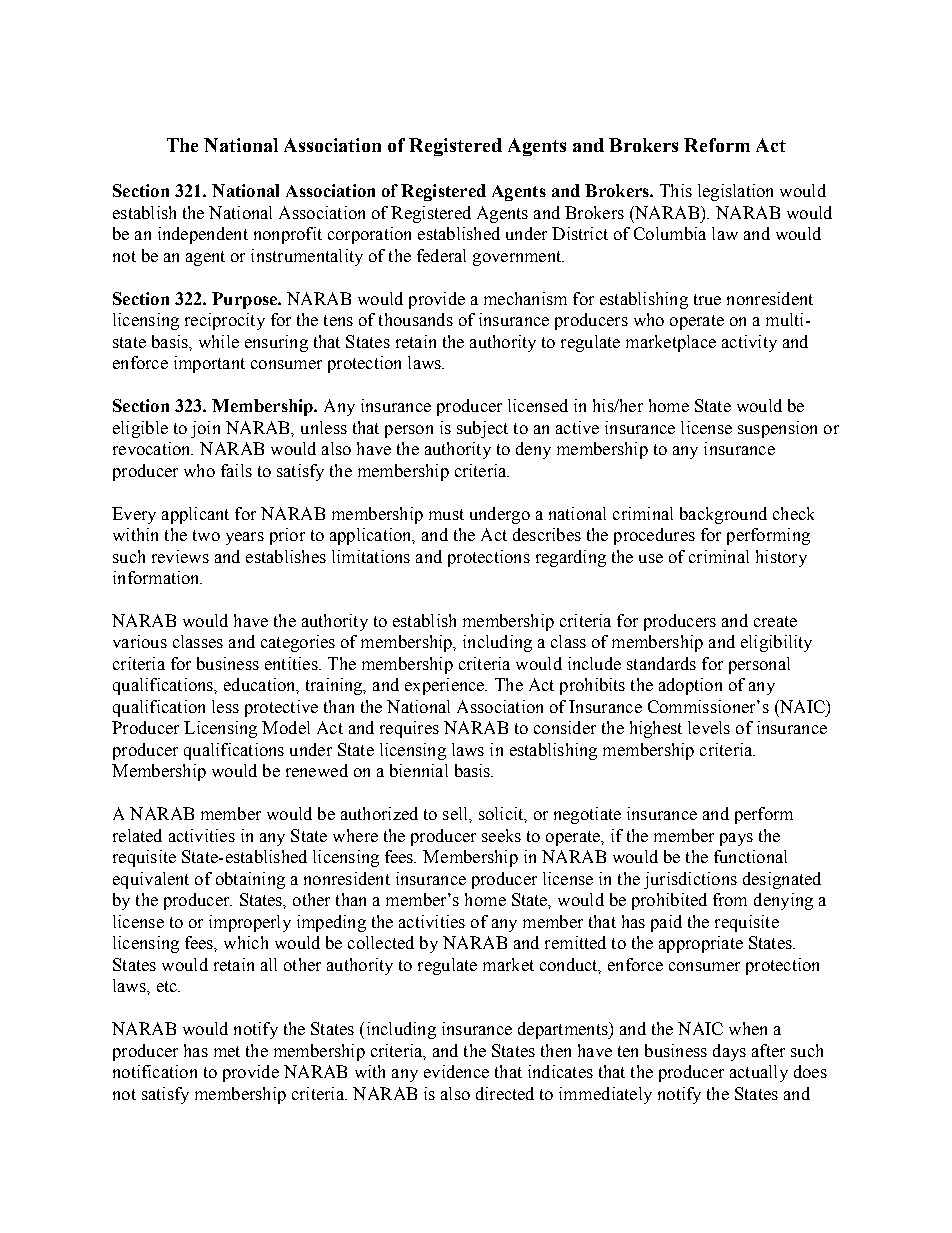  Describe the element at coordinates (730, 899) in the screenshot. I see `from` at that location.
